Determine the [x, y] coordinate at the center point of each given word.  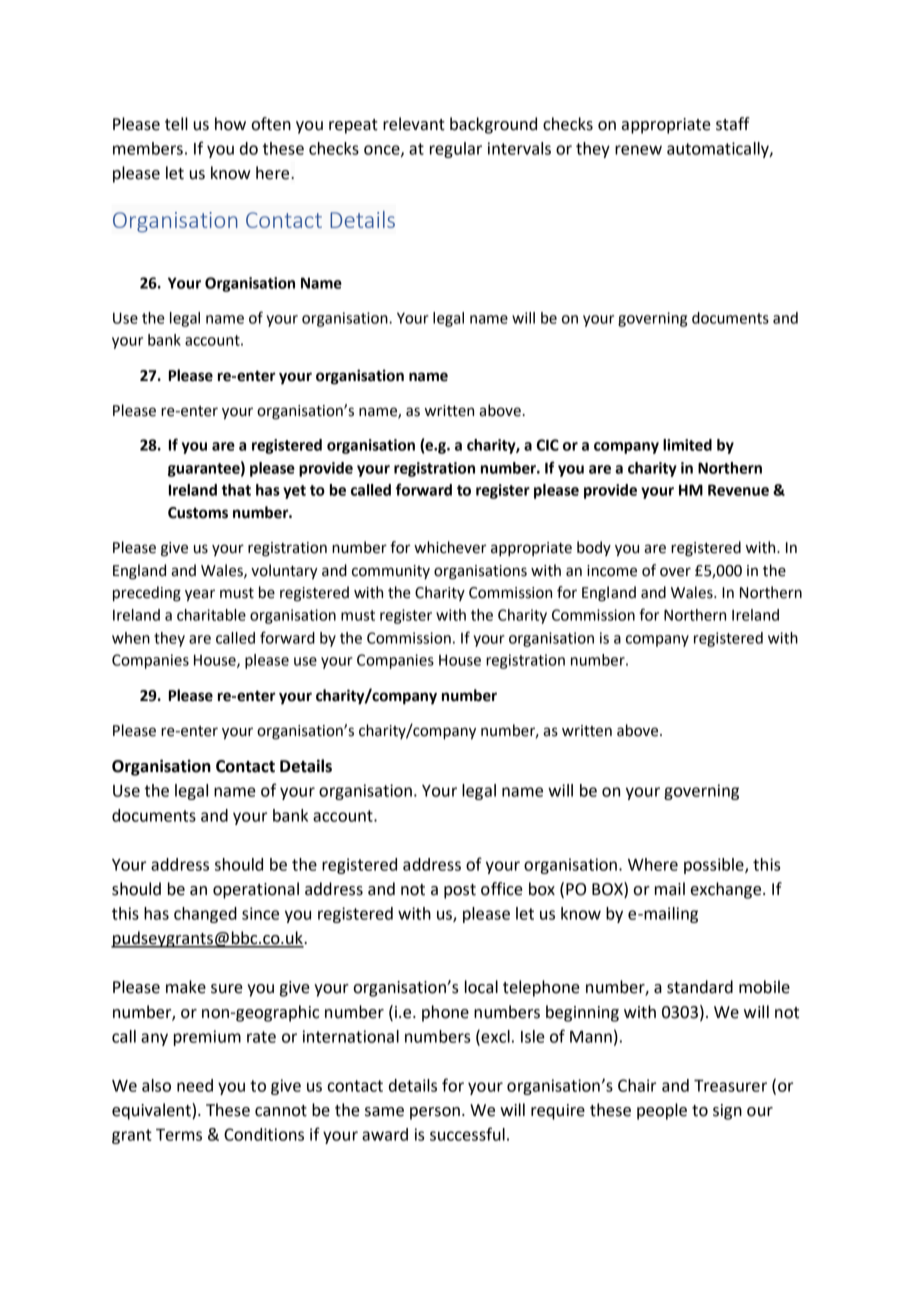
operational [256, 890]
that [236, 490]
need [195, 1085]
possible [715, 866]
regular [456, 150]
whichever [450, 547]
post [460, 891]
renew [638, 150]
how [230, 124]
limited [687, 445]
